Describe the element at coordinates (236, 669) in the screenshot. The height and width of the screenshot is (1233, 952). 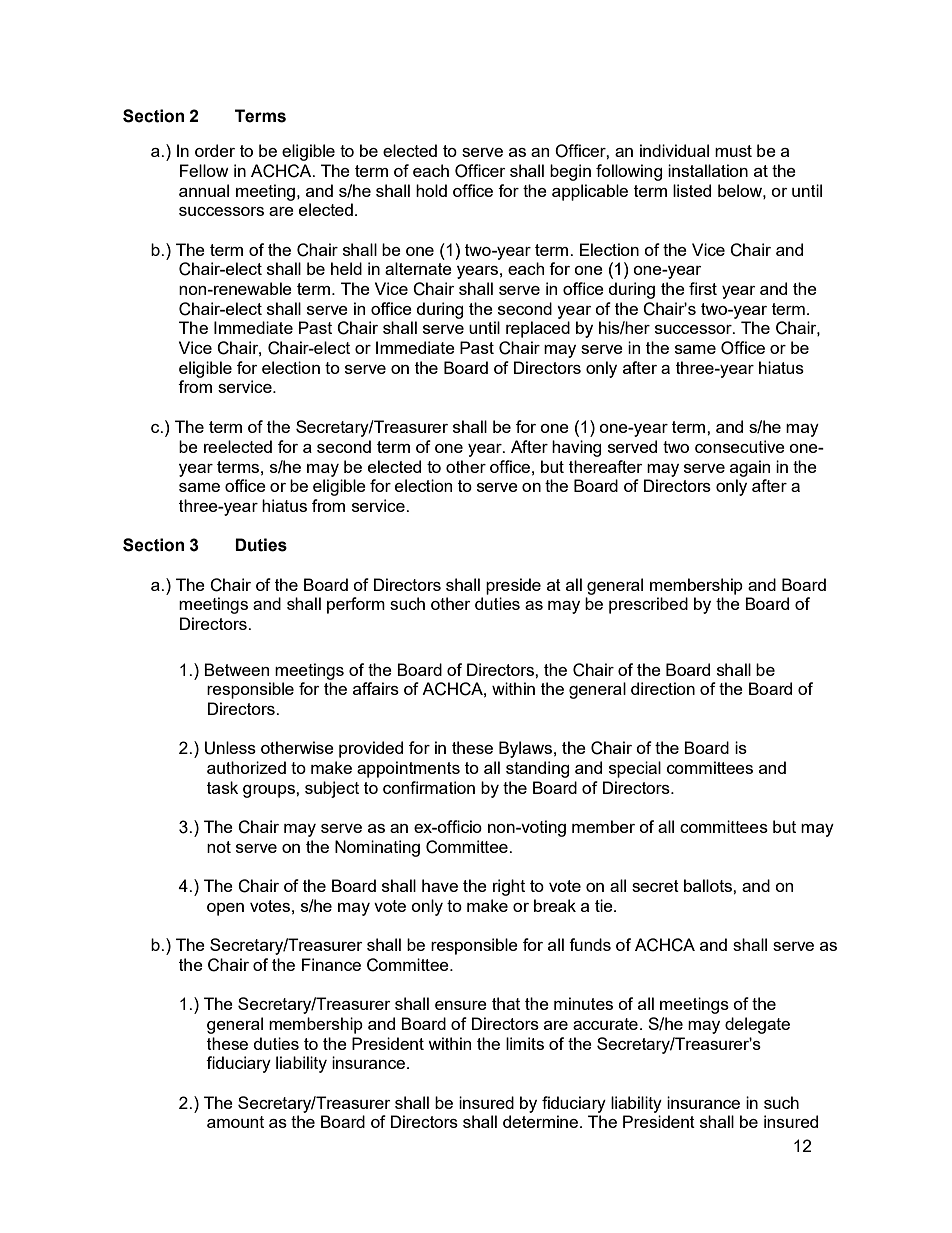
I see `Between` at that location.
